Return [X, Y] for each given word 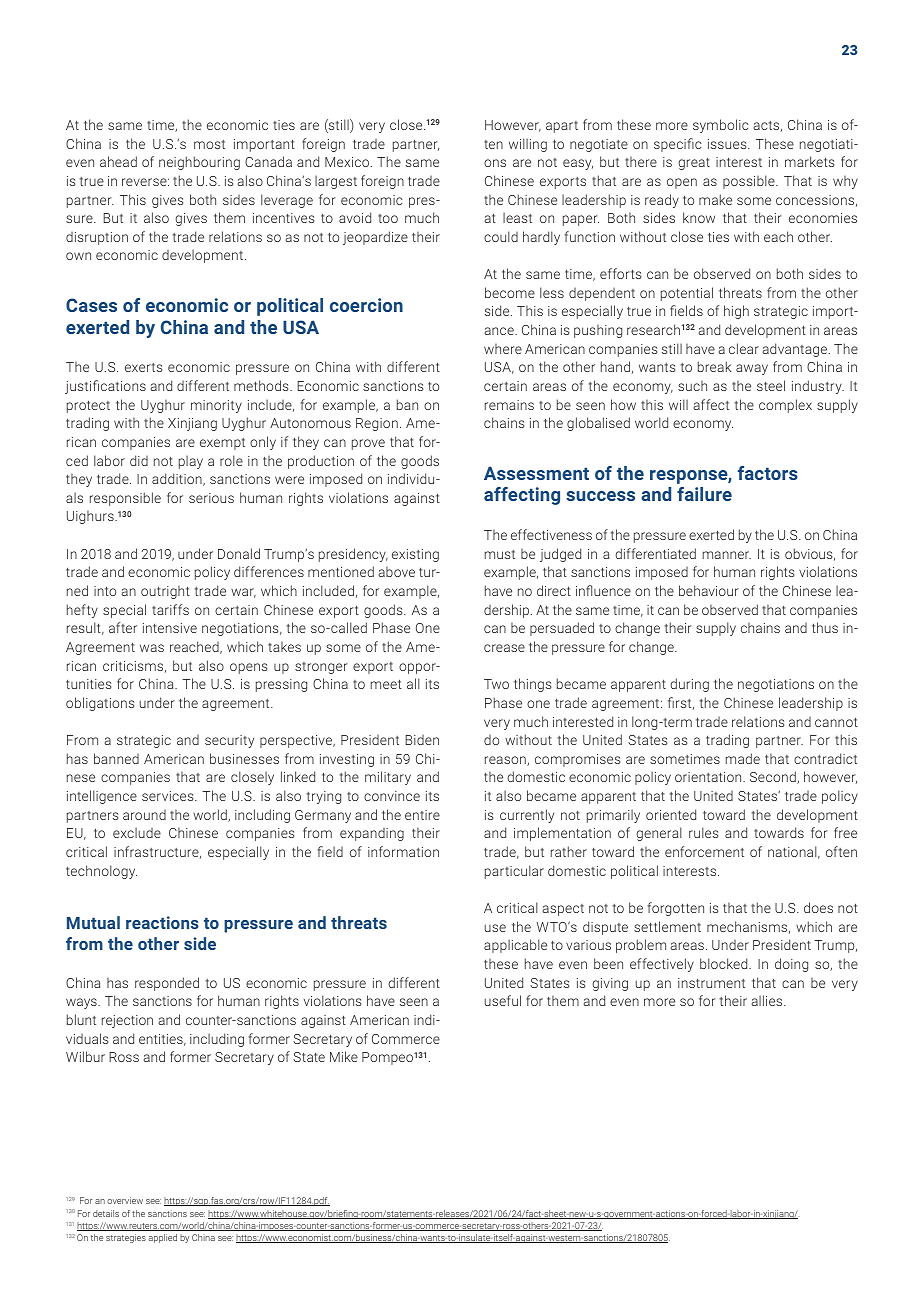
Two [496, 684]
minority [216, 406]
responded [167, 984]
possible [750, 182]
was [152, 648]
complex [785, 406]
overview [125, 1200]
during [689, 685]
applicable [515, 946]
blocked [725, 963]
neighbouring [199, 163]
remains [509, 405]
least [517, 217]
